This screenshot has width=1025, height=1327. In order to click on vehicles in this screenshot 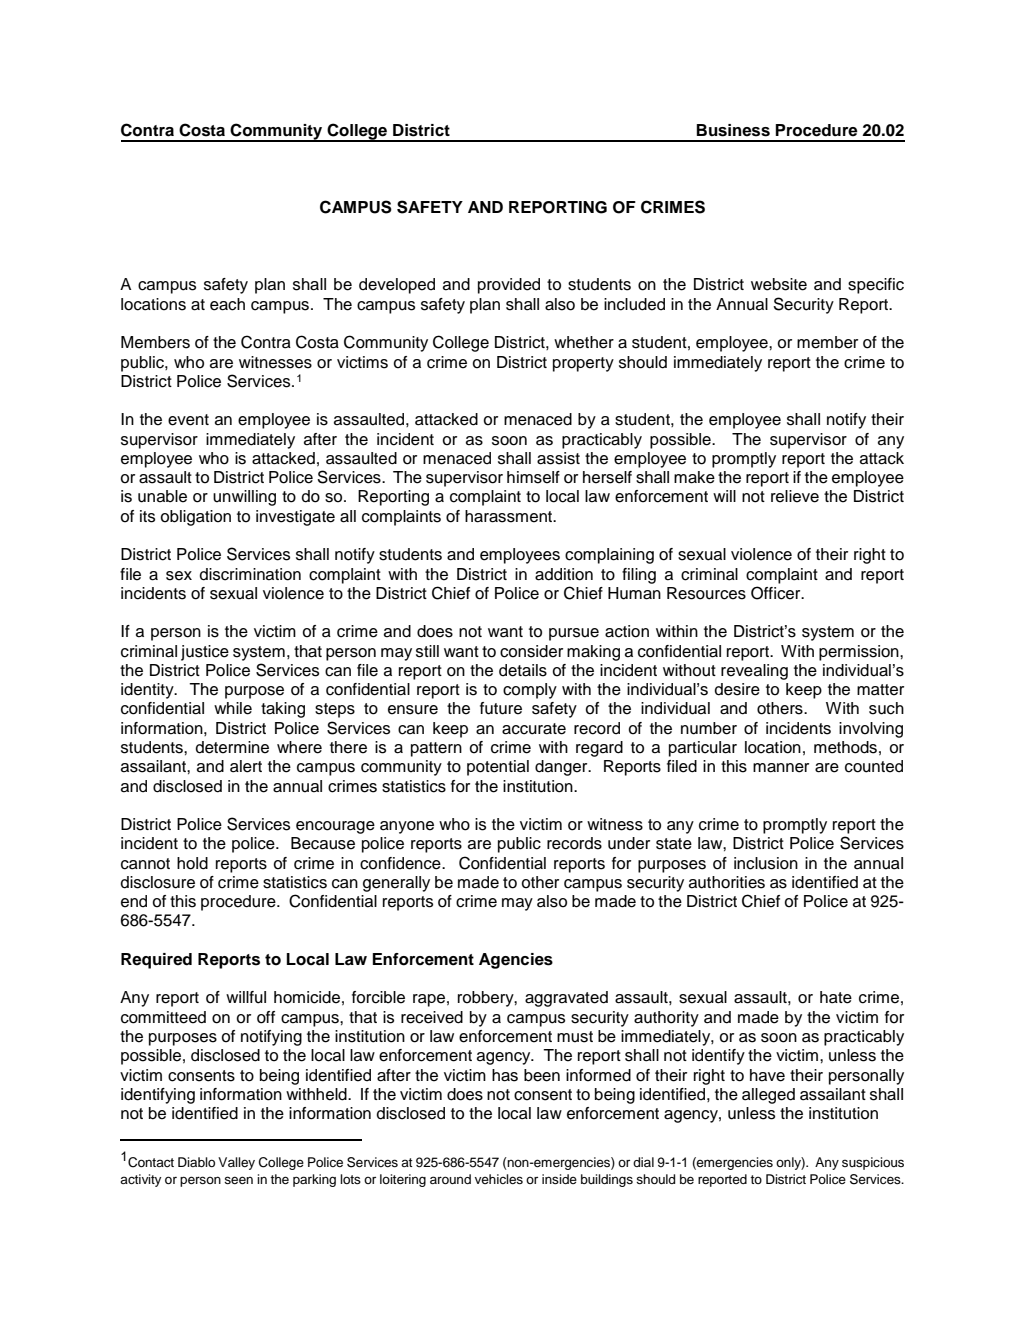, I will do `click(499, 1179)`.
